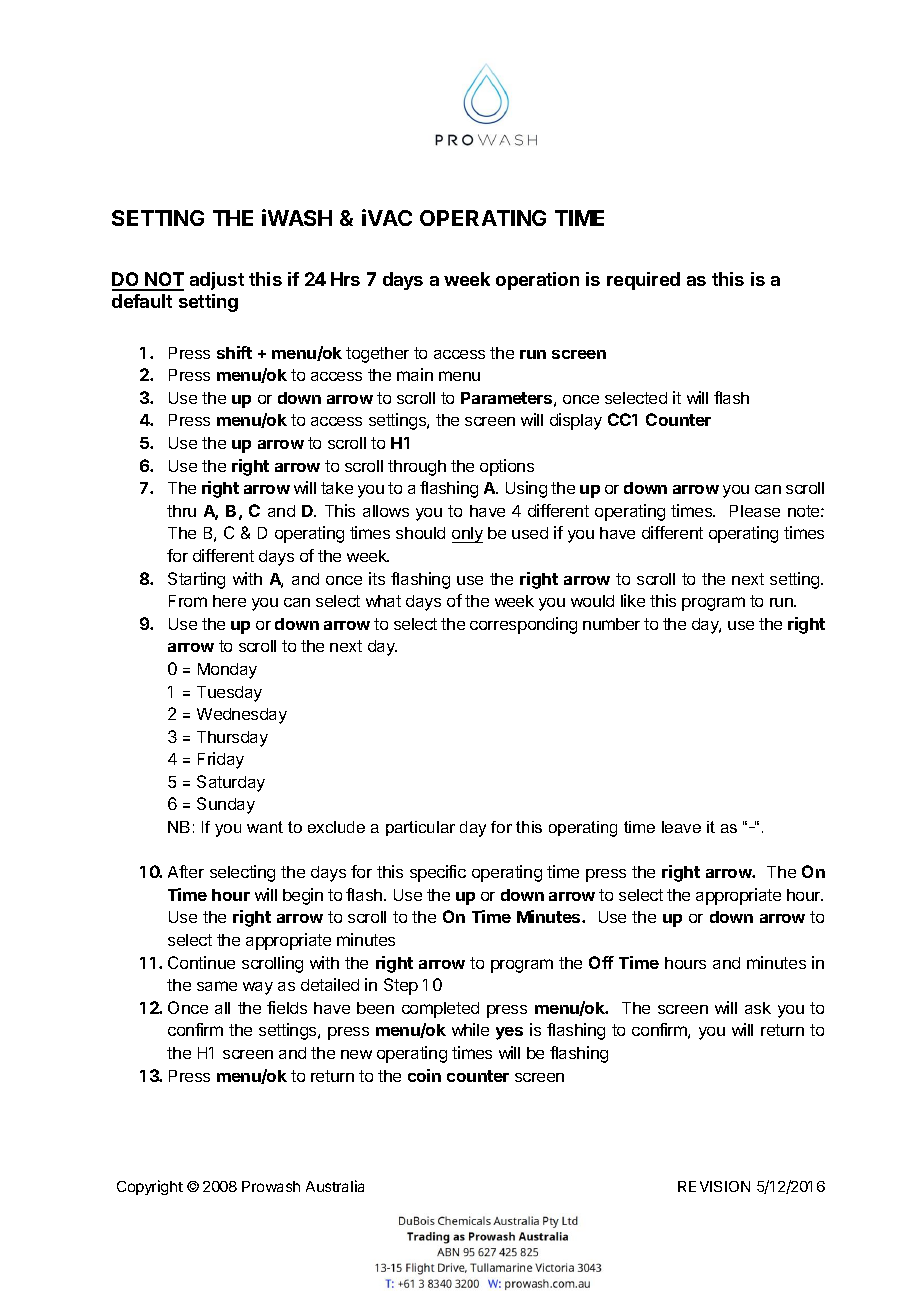 The width and height of the page is (924, 1308). I want to click on Please, so click(755, 511).
